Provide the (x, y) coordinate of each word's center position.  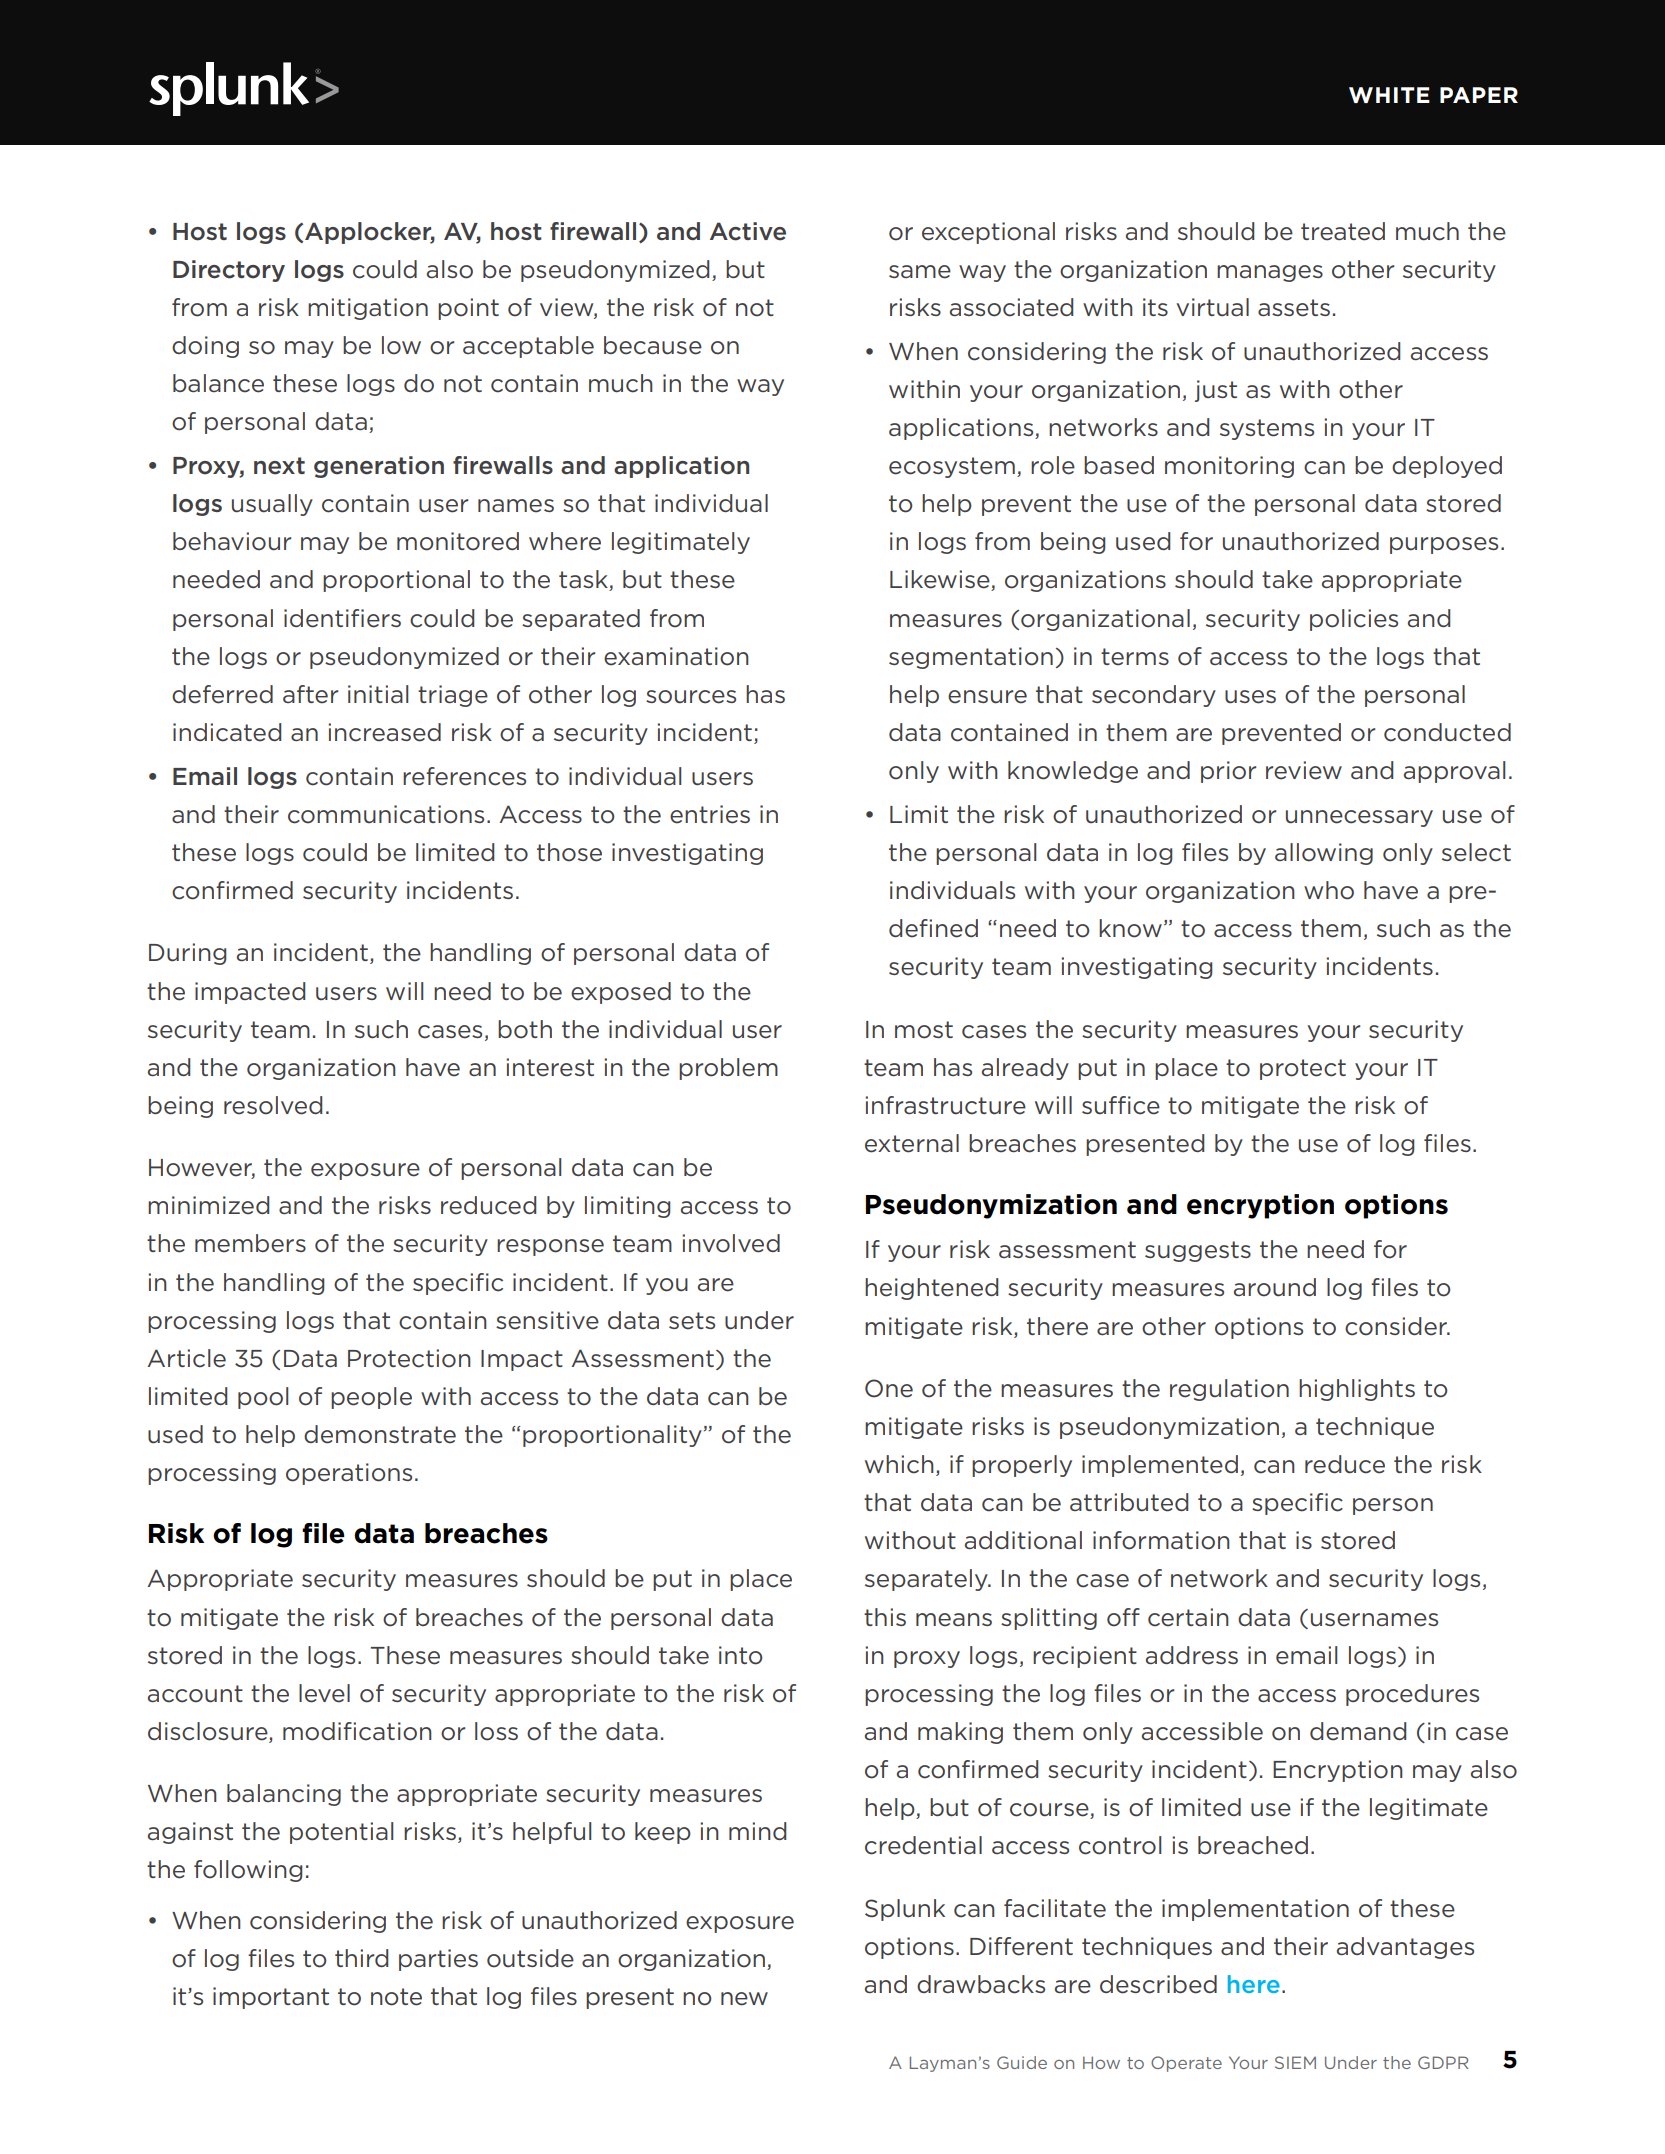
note (396, 1997)
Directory (229, 271)
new (744, 1999)
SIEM (1295, 2062)
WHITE (1389, 95)
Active (748, 231)
